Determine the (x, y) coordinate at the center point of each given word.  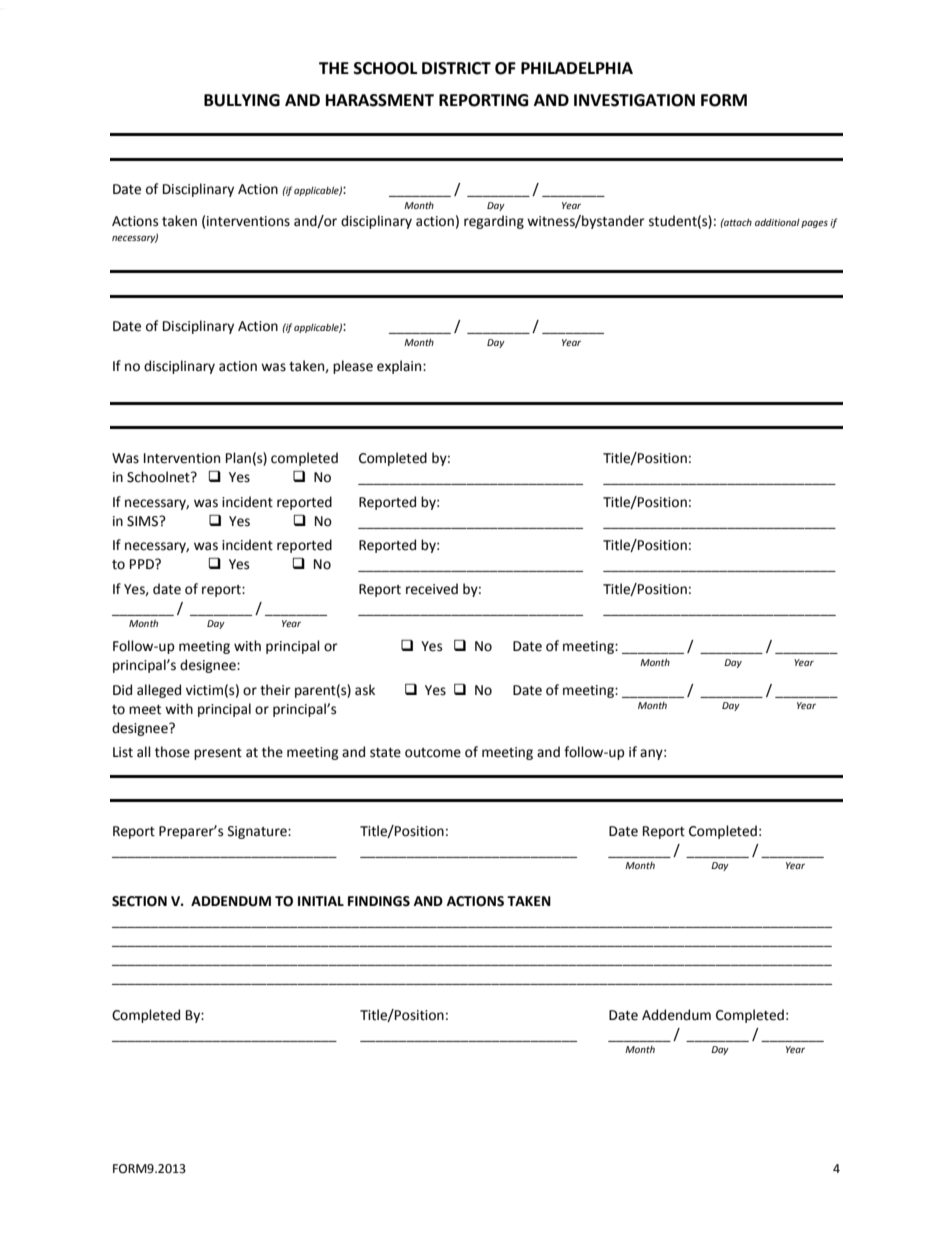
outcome (433, 753)
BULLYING (242, 100)
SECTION (139, 901)
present (218, 754)
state (385, 753)
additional (777, 222)
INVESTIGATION (634, 100)
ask (365, 690)
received (432, 589)
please (353, 367)
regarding (494, 222)
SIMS (144, 521)
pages (814, 224)
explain (400, 367)
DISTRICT (456, 68)
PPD (143, 564)
